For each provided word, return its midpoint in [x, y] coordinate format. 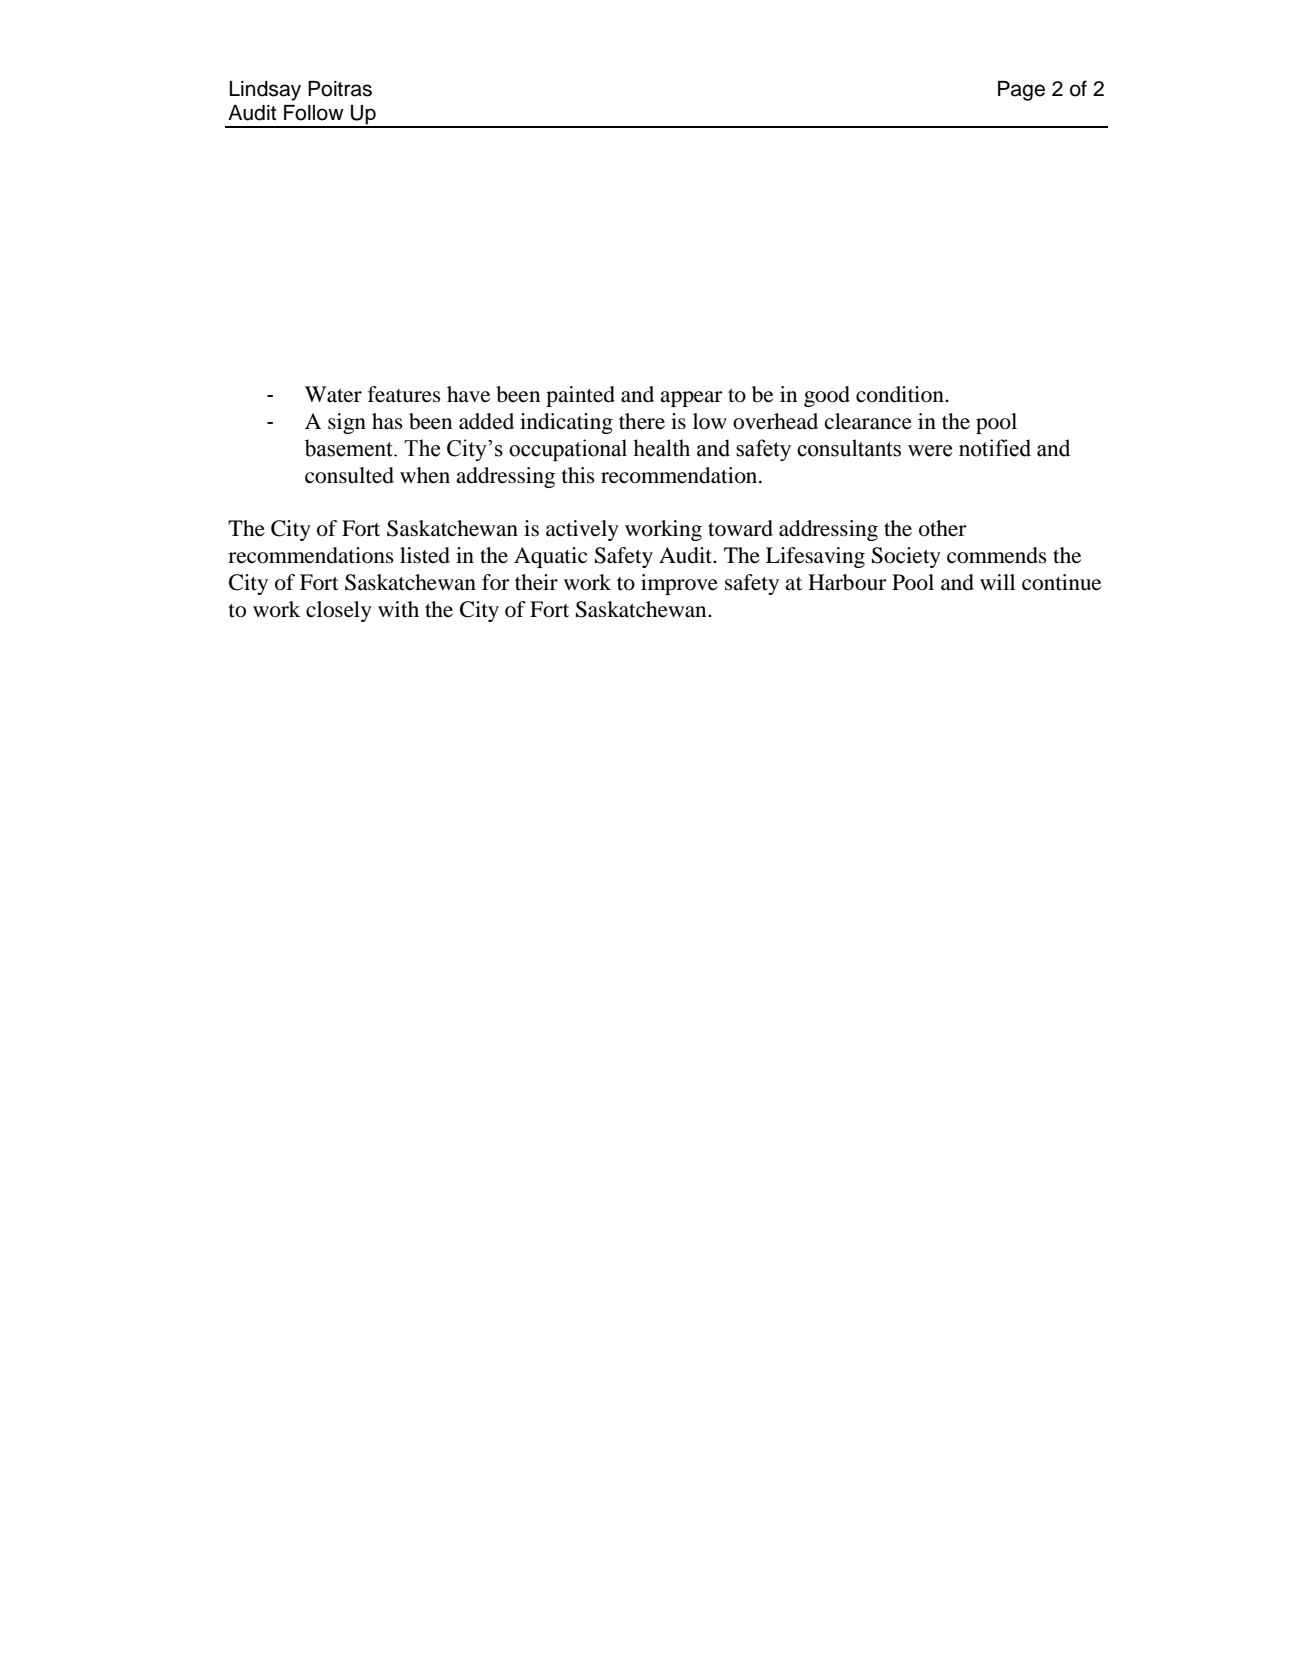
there [642, 421]
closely [339, 611]
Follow [314, 113]
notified [995, 448]
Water [333, 394]
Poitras [340, 89]
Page [1021, 91]
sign [347, 423]
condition [901, 394]
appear [691, 399]
